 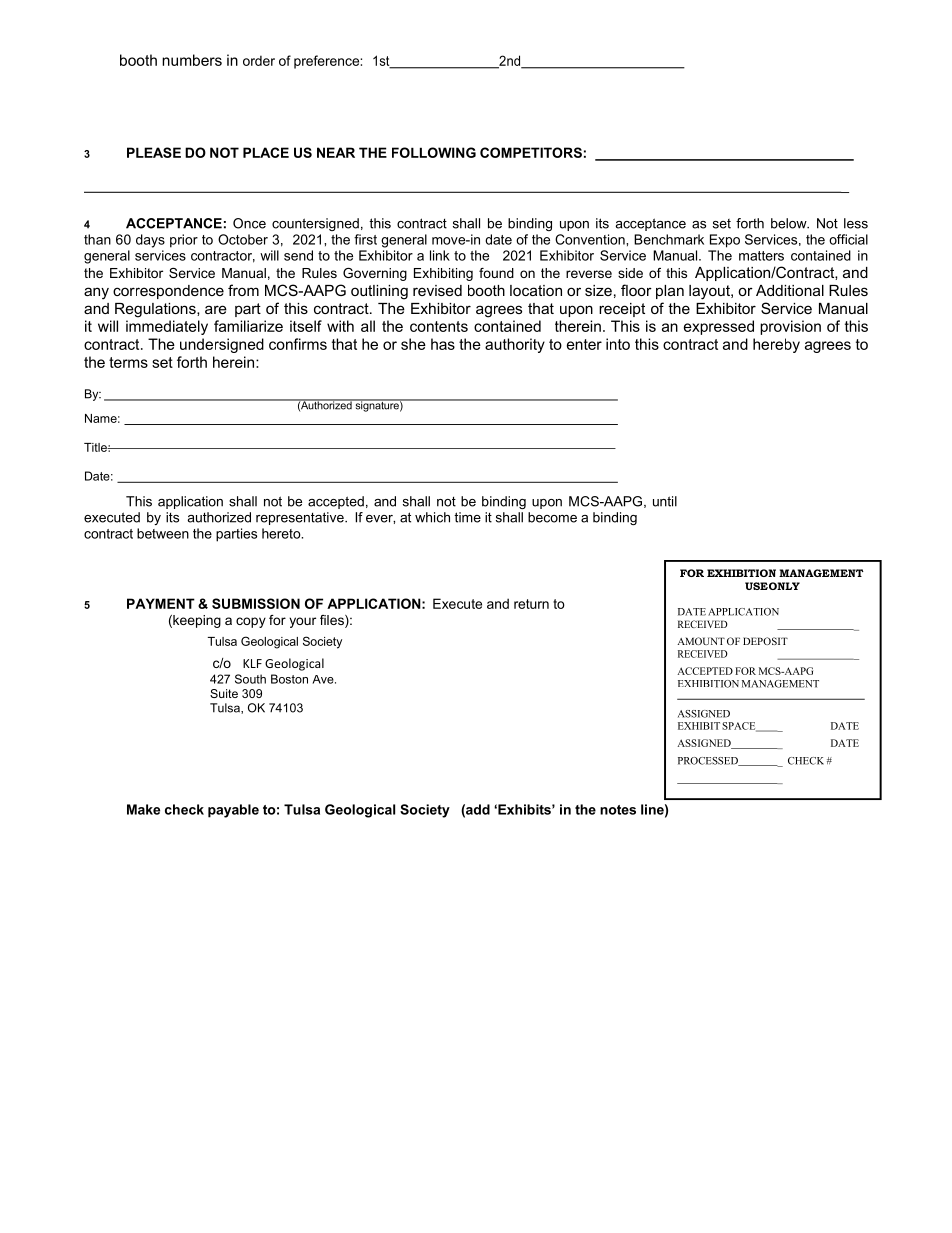 What do you see at coordinates (756, 586) in the screenshot?
I see `USE` at bounding box center [756, 586].
